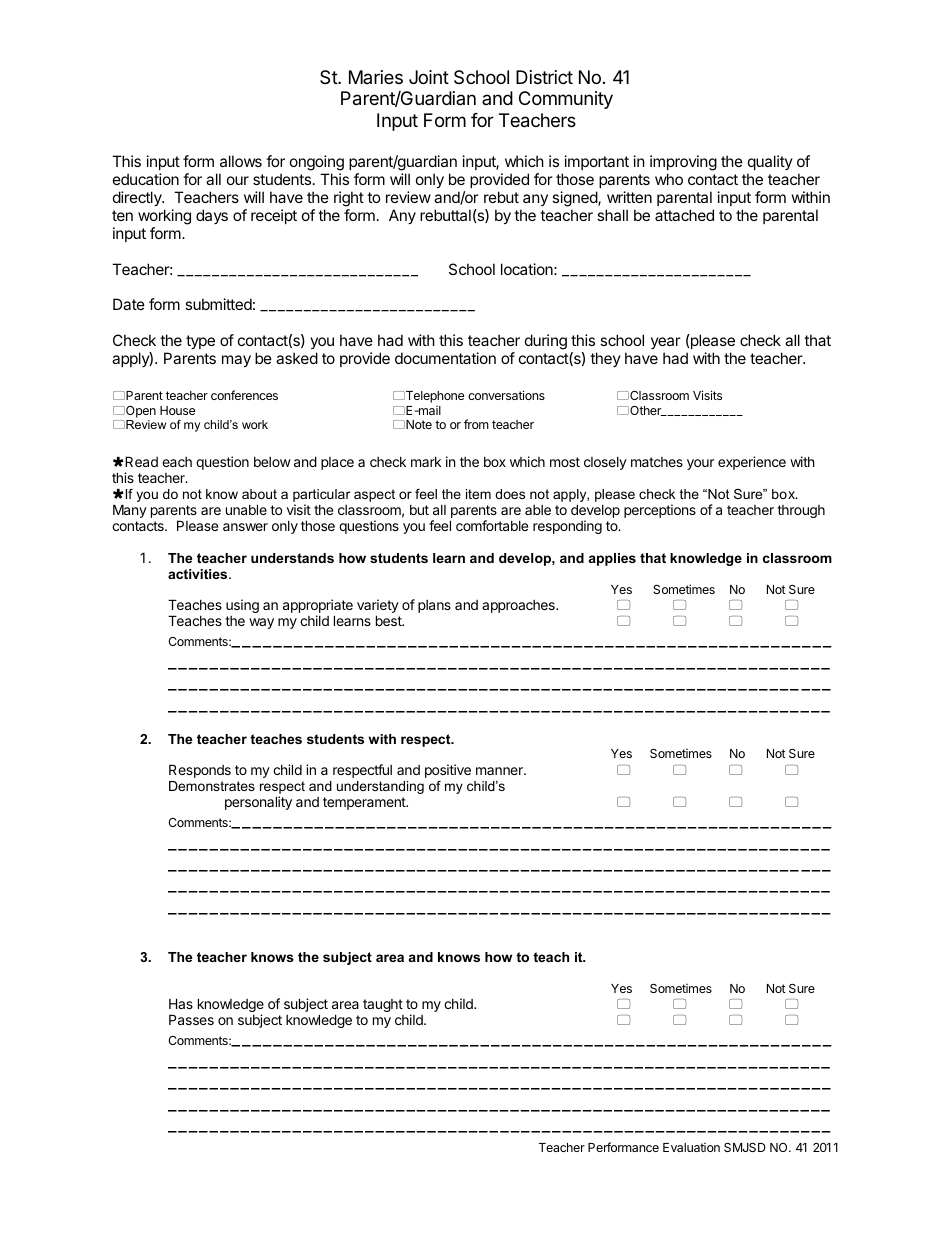 Image resolution: width=952 pixels, height=1233 pixels. What do you see at coordinates (683, 163) in the page?
I see `improving` at bounding box center [683, 163].
